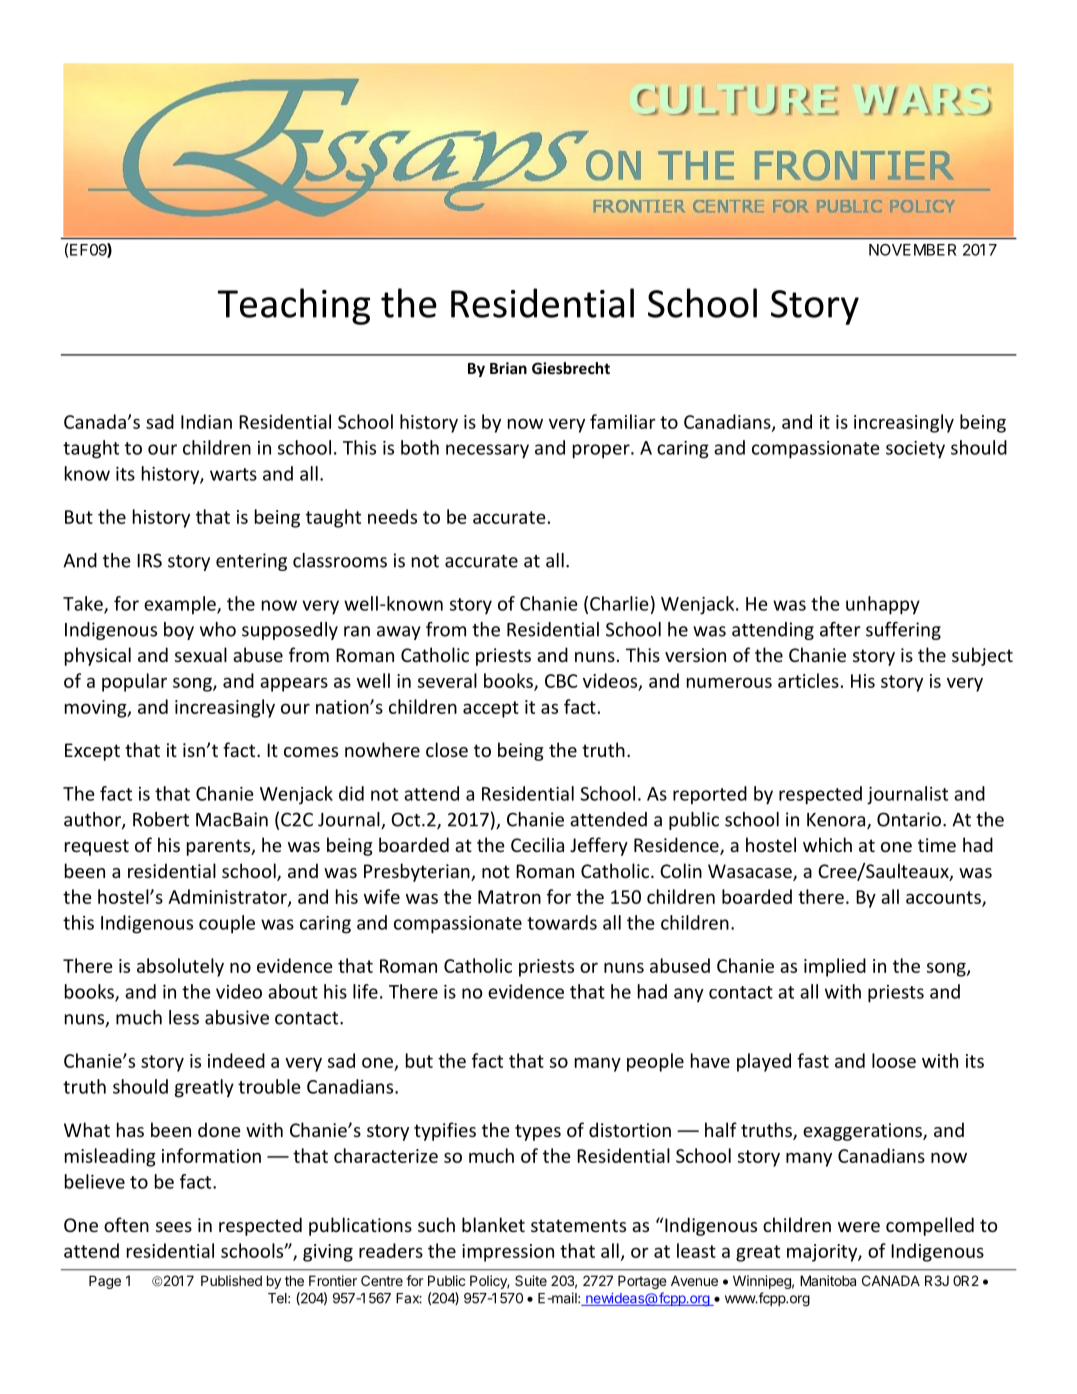  I want to click on sees, so click(174, 1227).
